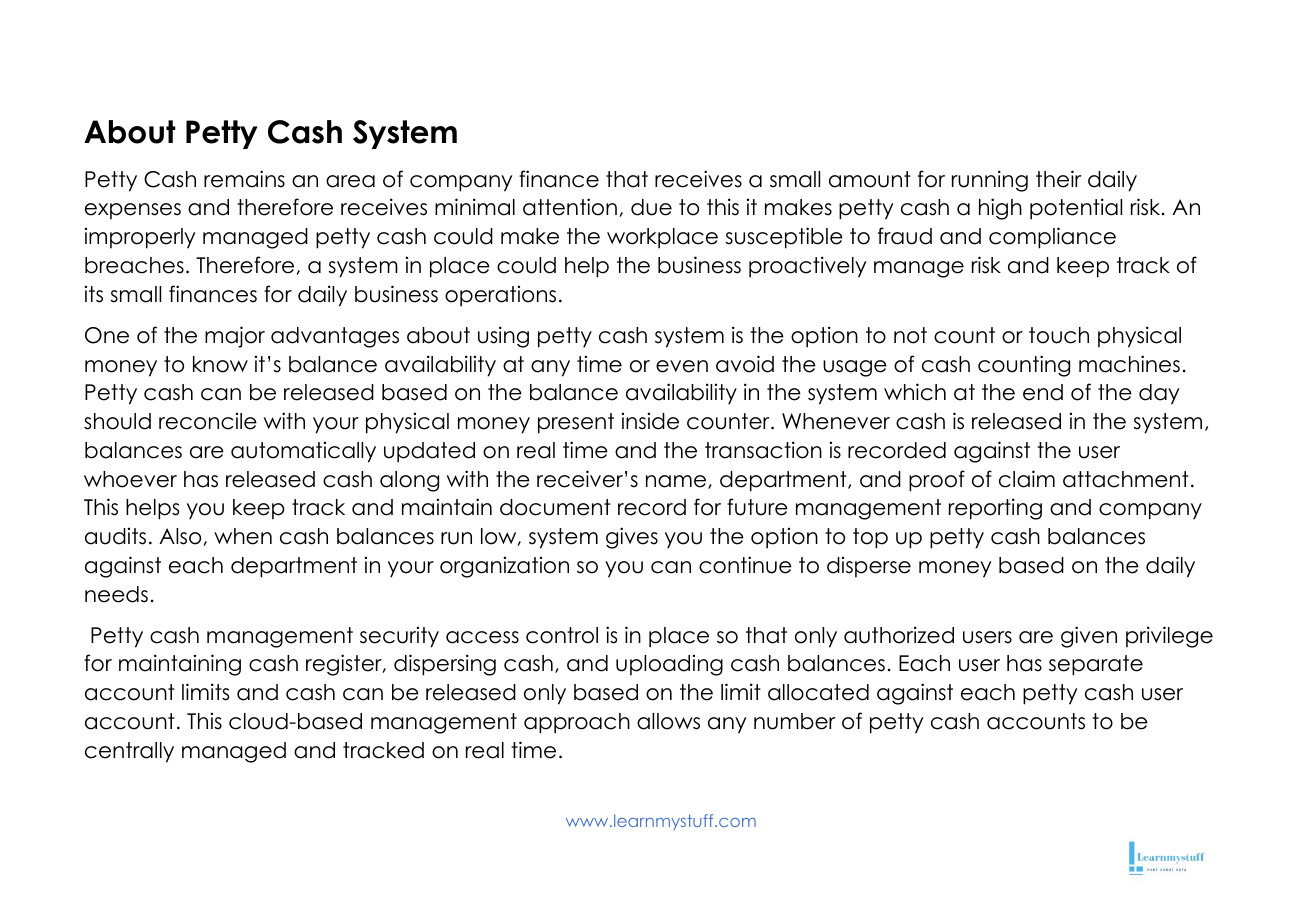  What do you see at coordinates (668, 721) in the screenshot?
I see `allows` at bounding box center [668, 721].
